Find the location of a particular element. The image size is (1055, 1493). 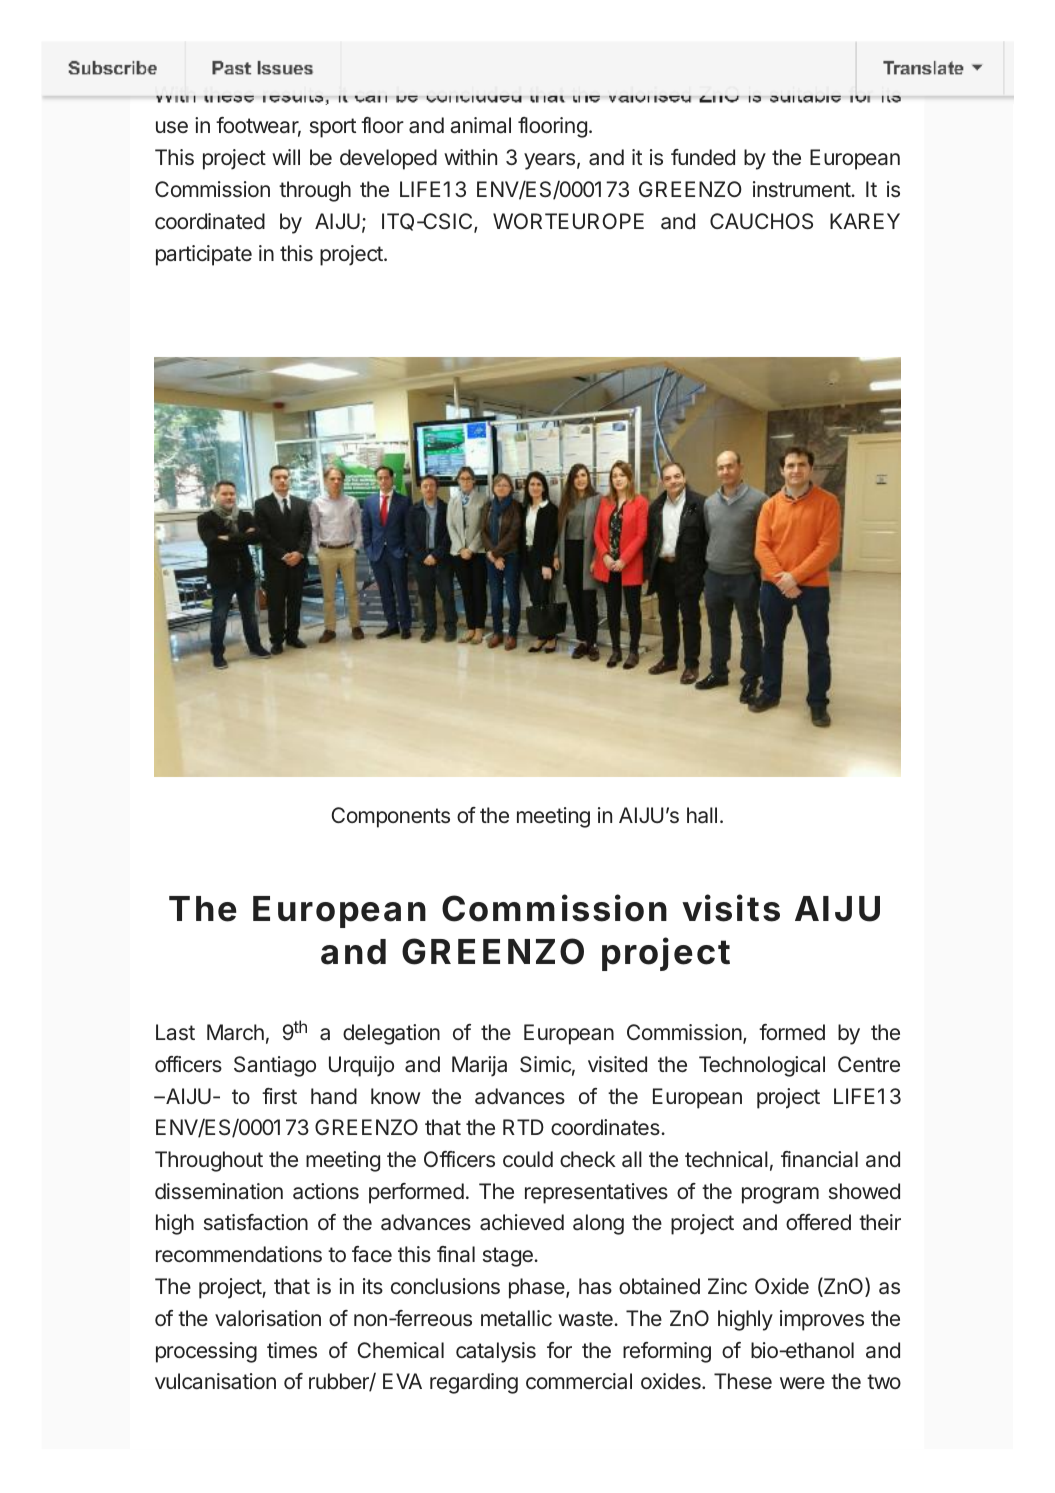

years is located at coordinates (549, 161).
